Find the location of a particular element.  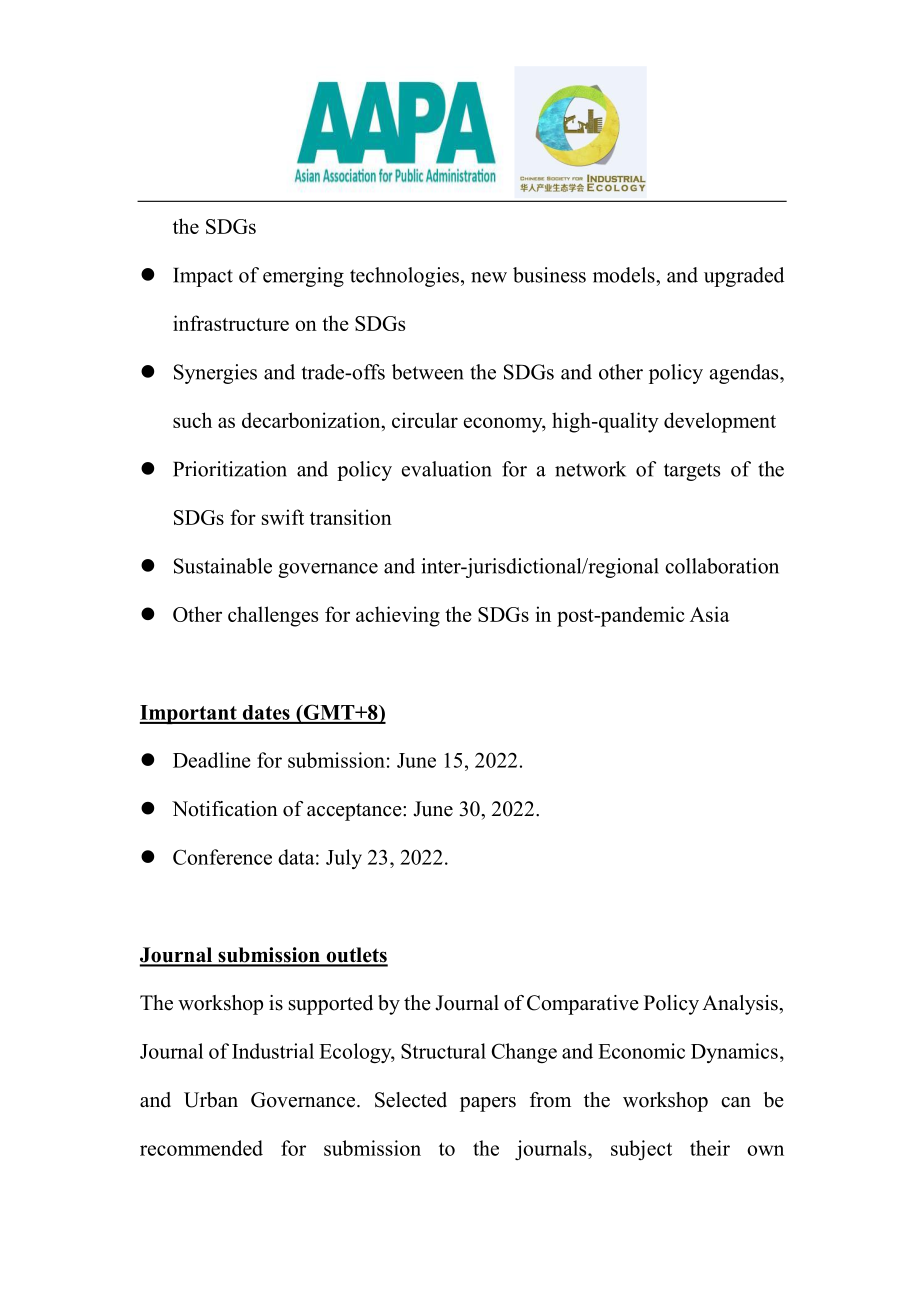

achieving is located at coordinates (398, 616).
